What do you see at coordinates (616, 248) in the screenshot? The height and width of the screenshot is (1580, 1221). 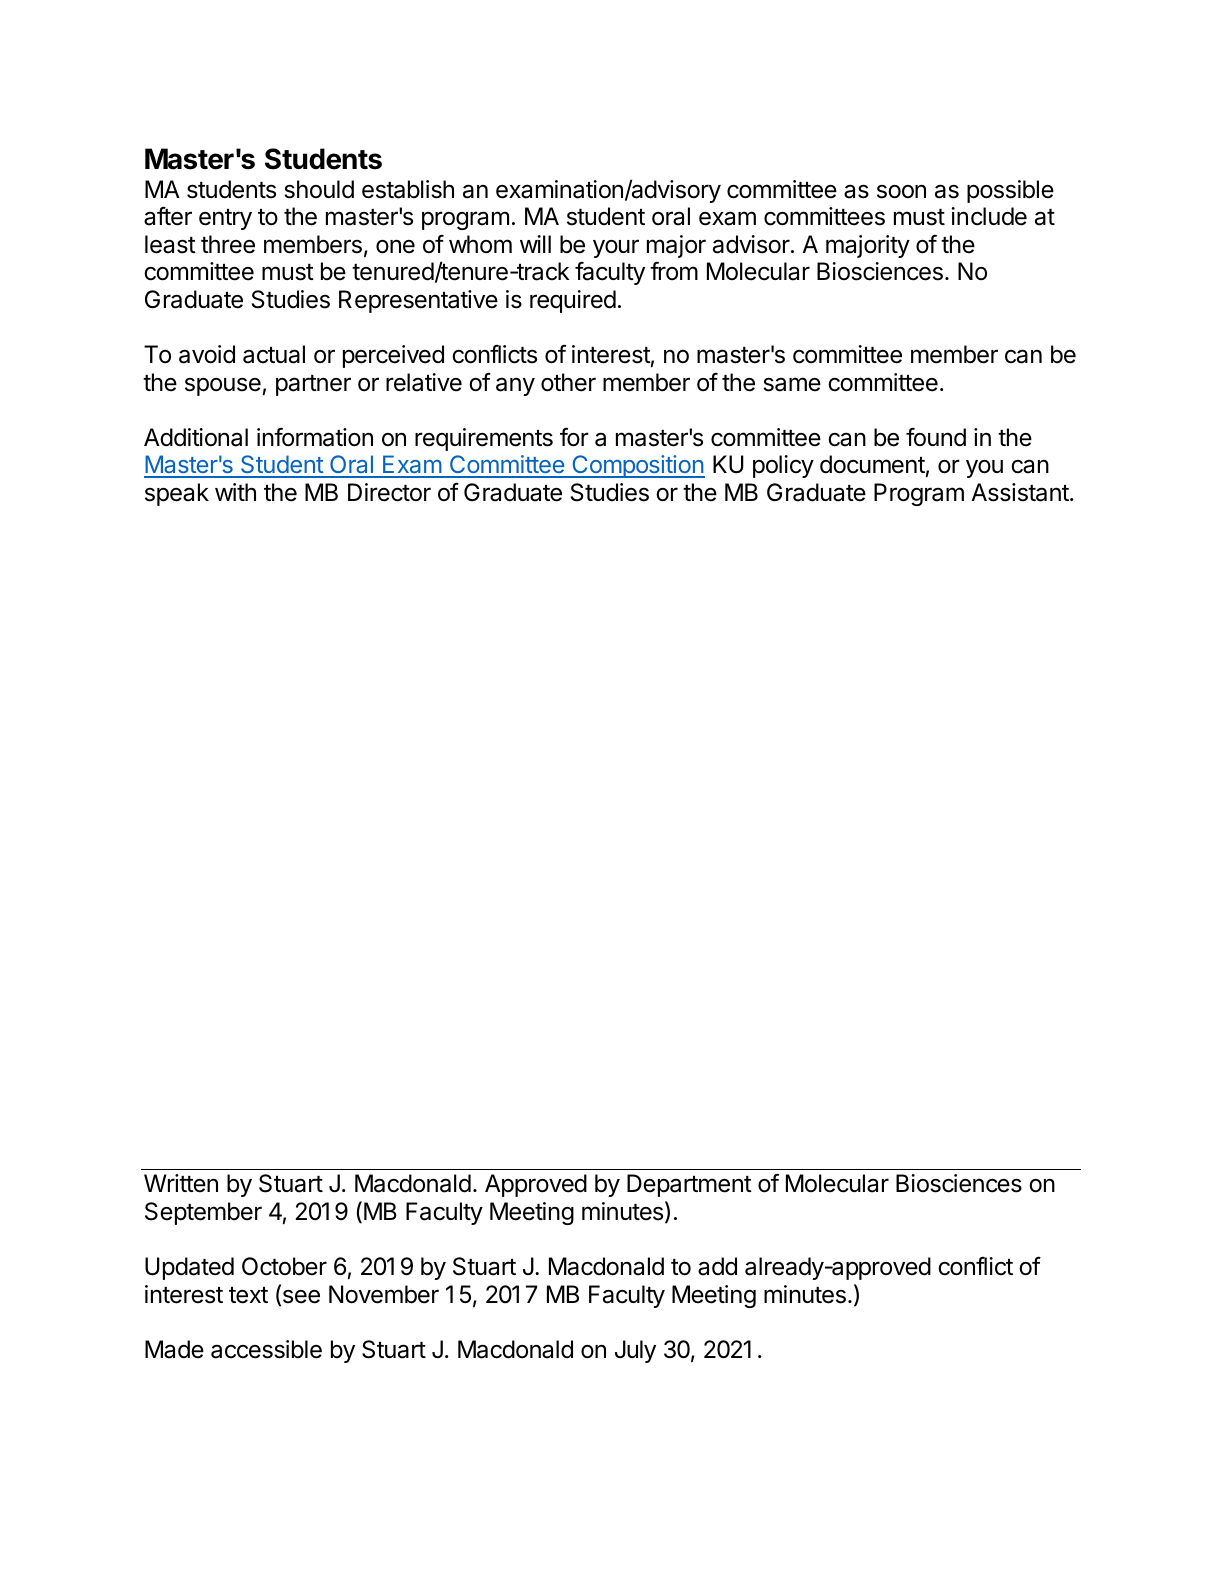 I see `your` at bounding box center [616, 248].
